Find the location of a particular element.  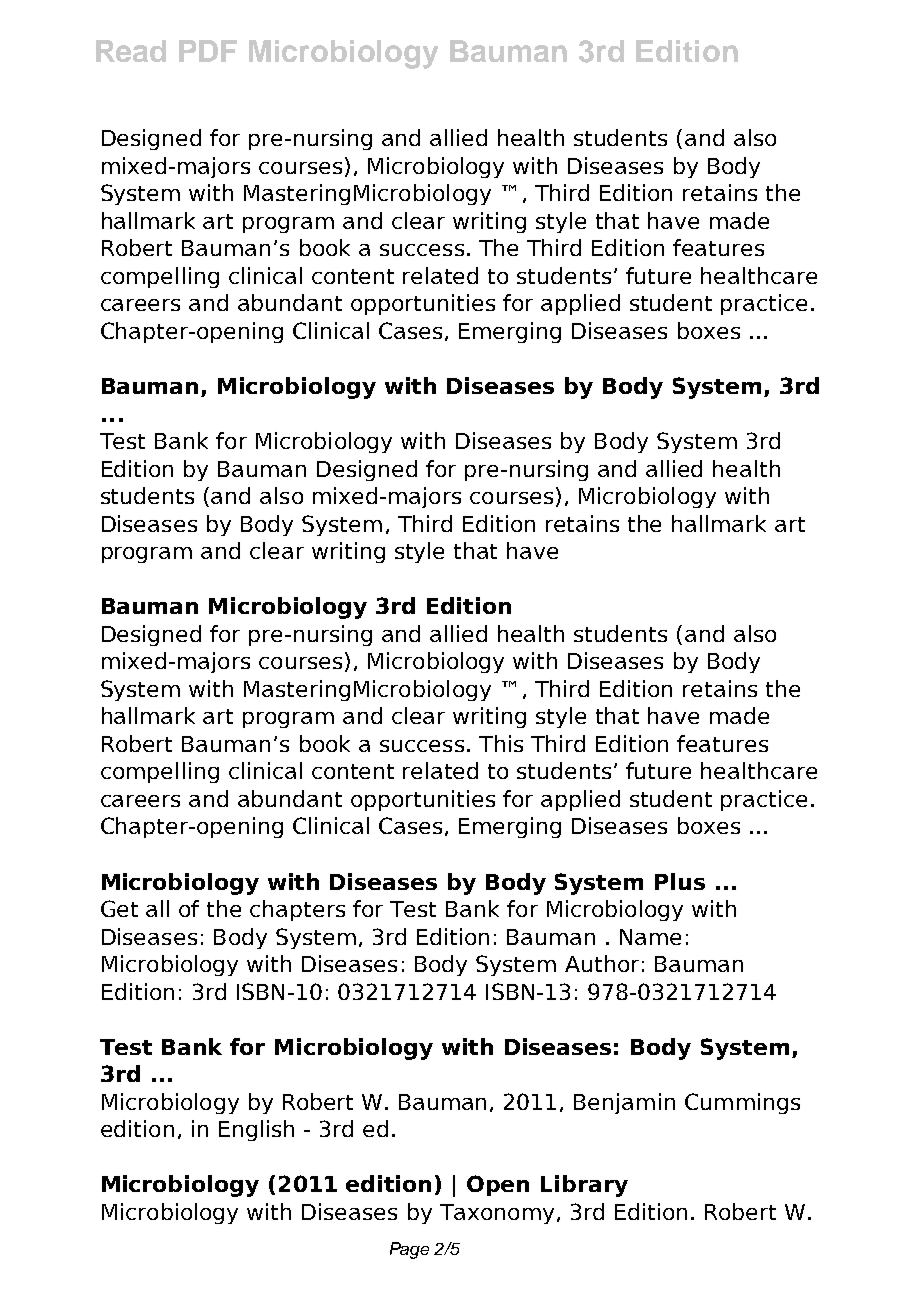

Library is located at coordinates (584, 1186).
